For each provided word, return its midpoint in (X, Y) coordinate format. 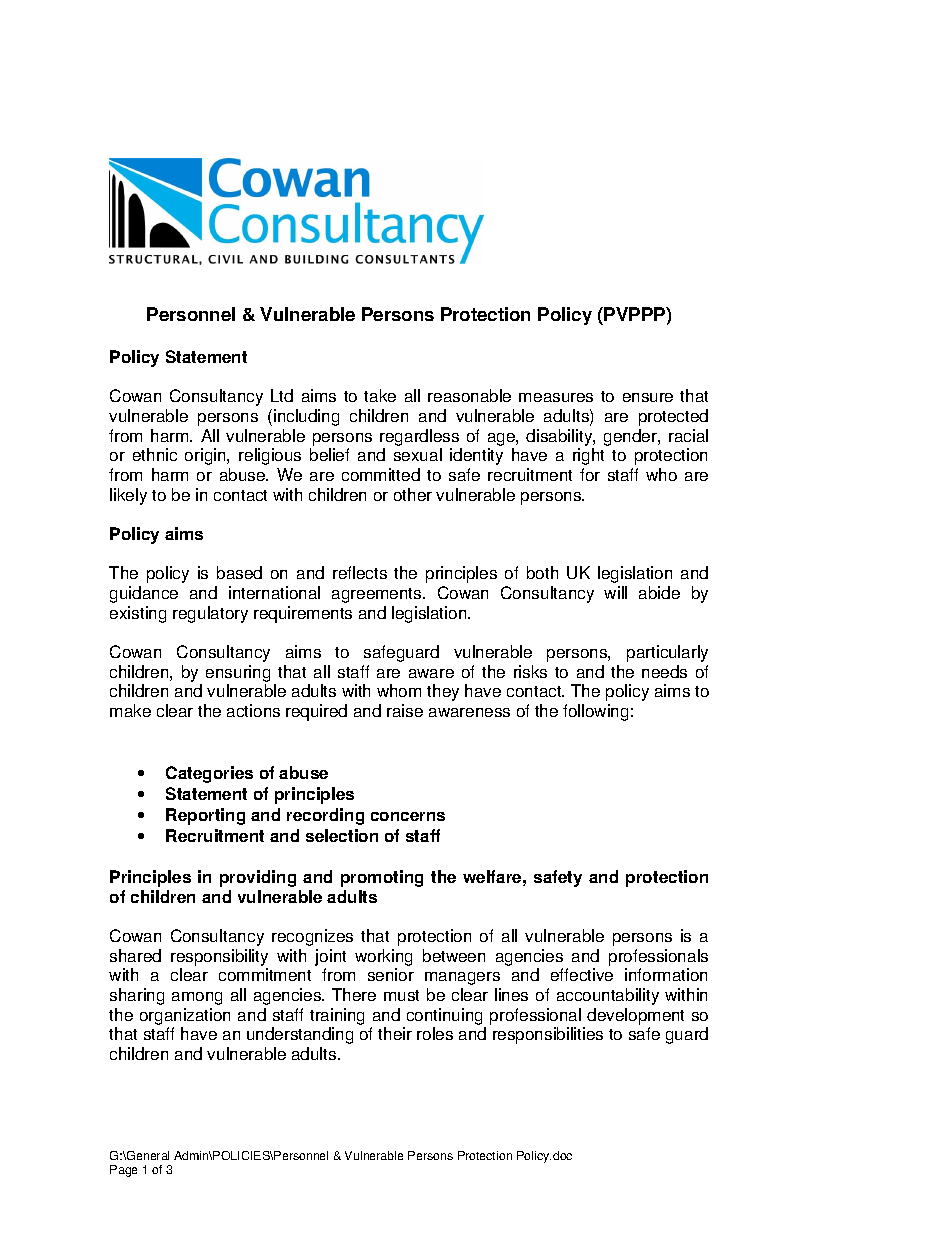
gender (631, 437)
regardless (419, 437)
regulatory (210, 614)
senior (391, 974)
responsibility (219, 957)
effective (582, 974)
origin (206, 456)
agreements (378, 595)
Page (123, 1171)
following (595, 712)
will (615, 592)
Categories (209, 774)
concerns (408, 816)
